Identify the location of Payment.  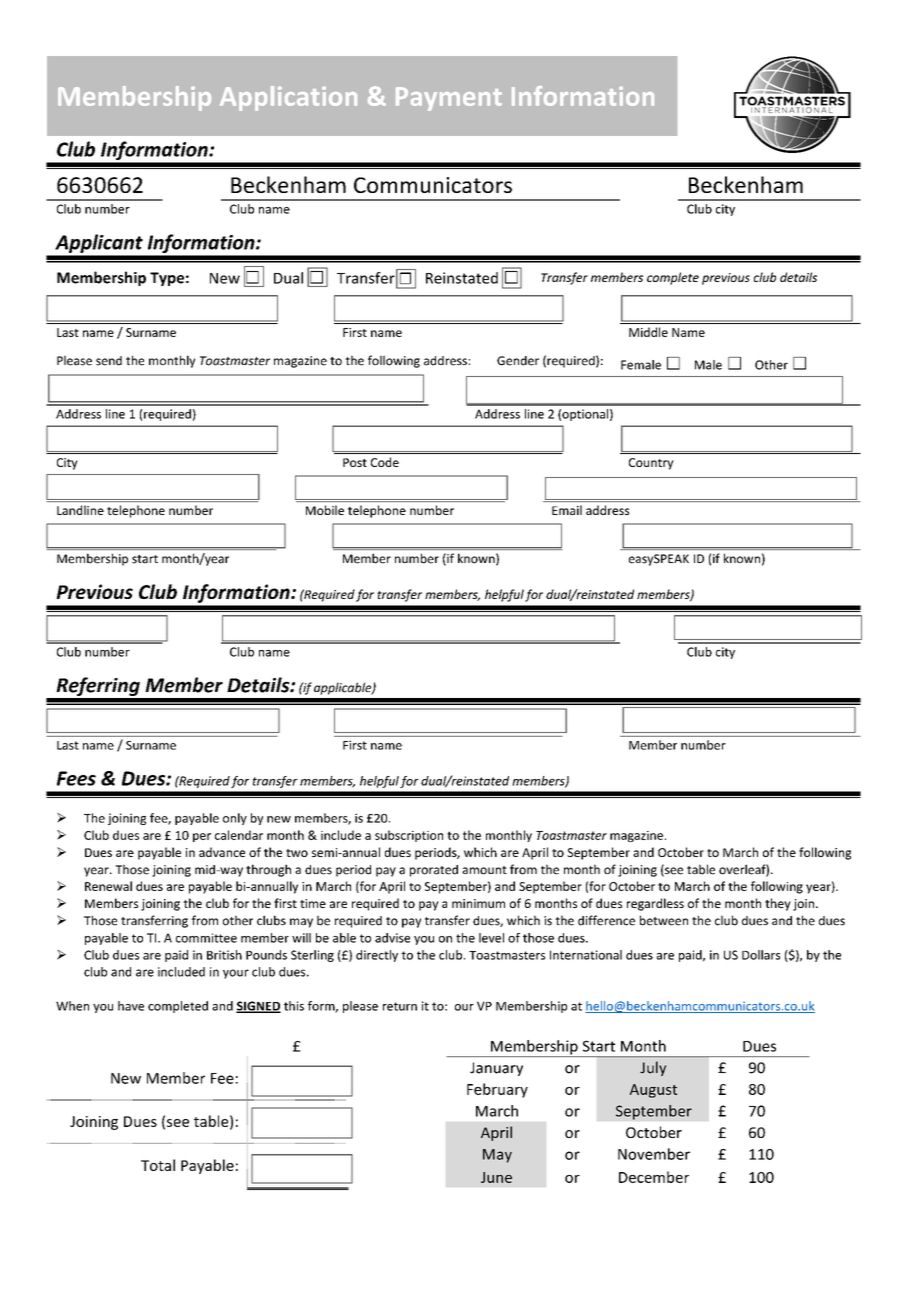
(449, 99).
